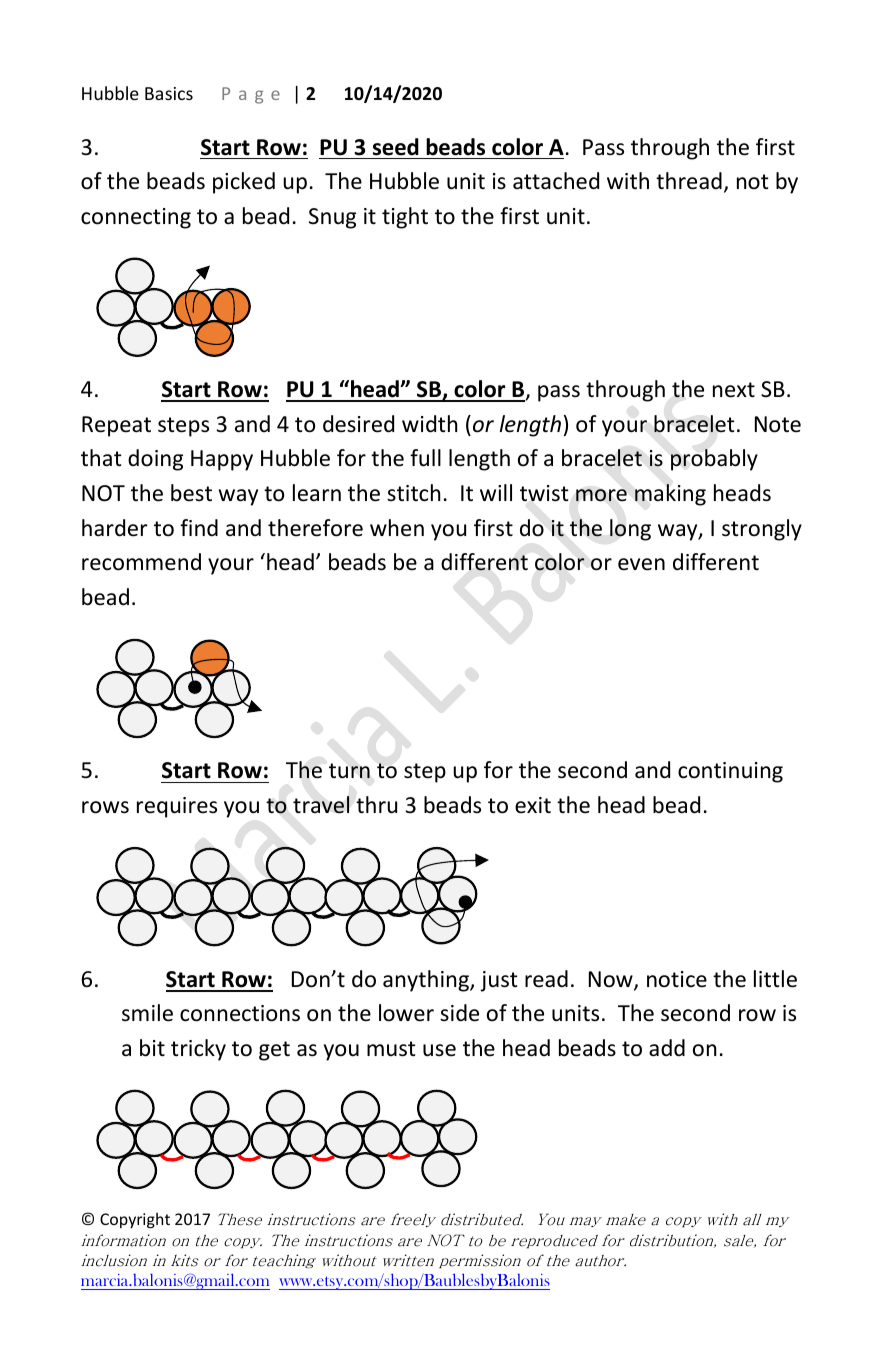 This document has width=887, height=1372. What do you see at coordinates (147, 1013) in the document?
I see `smile` at bounding box center [147, 1013].
